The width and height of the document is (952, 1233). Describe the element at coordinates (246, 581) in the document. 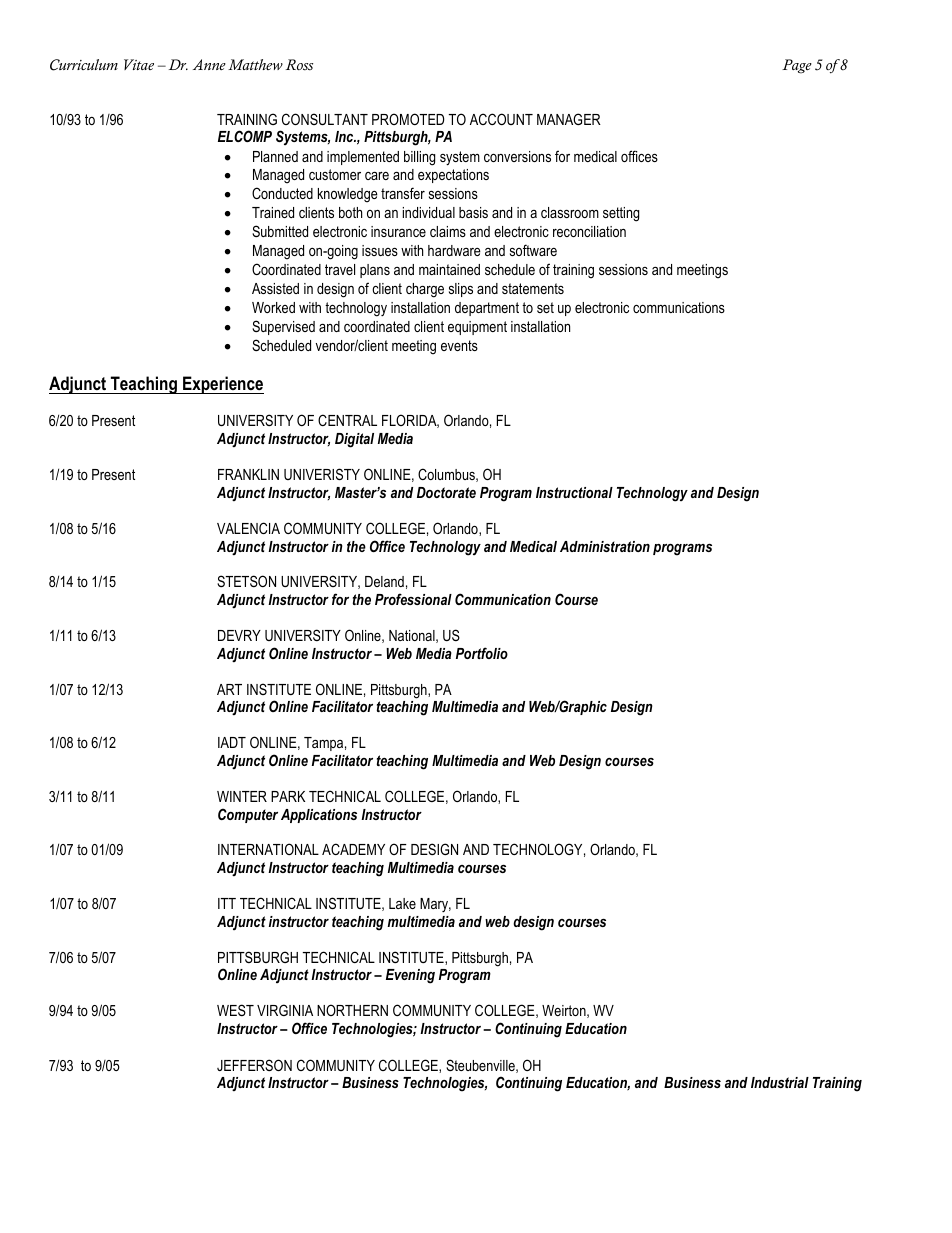

I see `STETSON` at that location.
